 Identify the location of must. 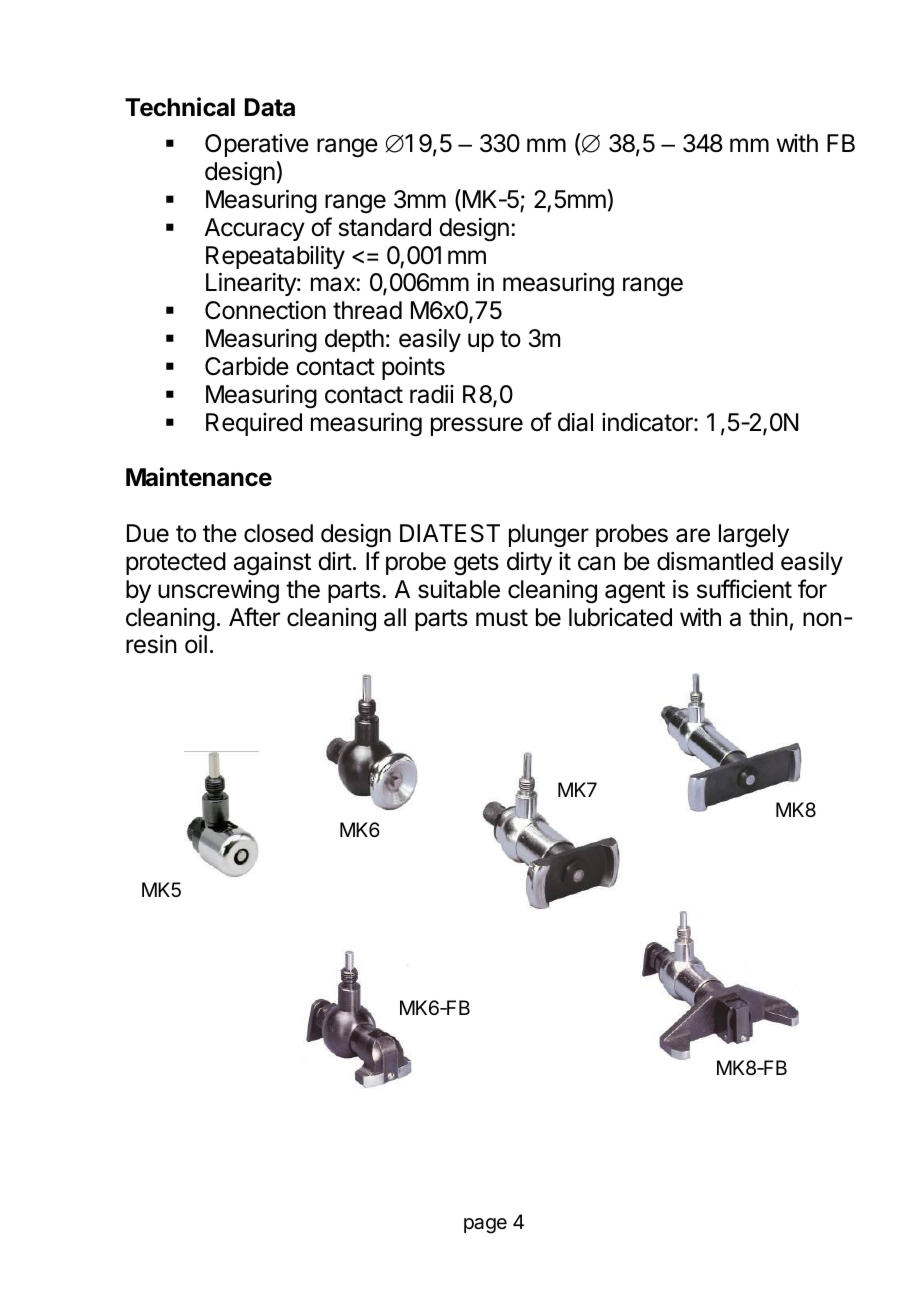
(502, 618).
